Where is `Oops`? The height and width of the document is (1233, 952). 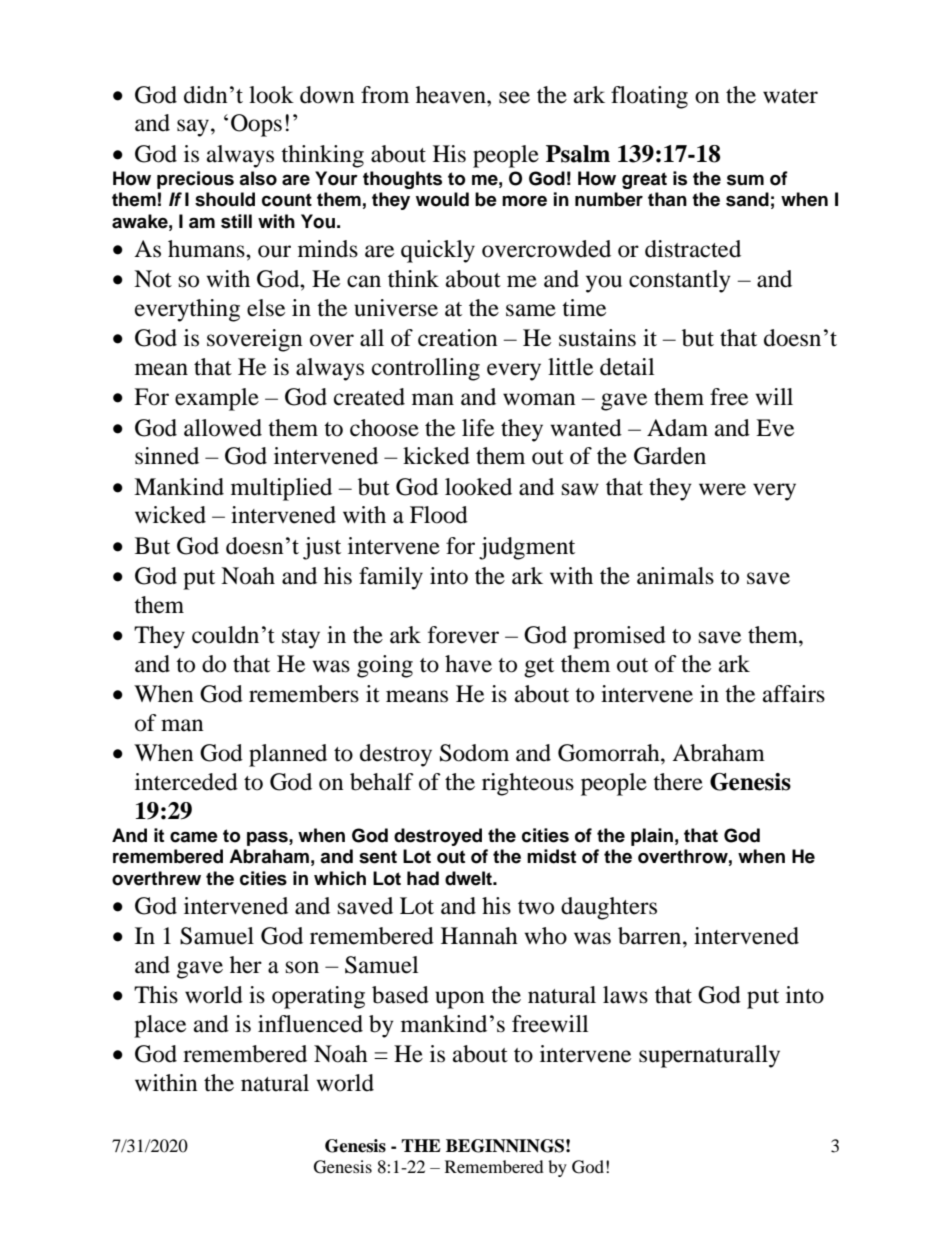 Oops is located at coordinates (256, 125).
